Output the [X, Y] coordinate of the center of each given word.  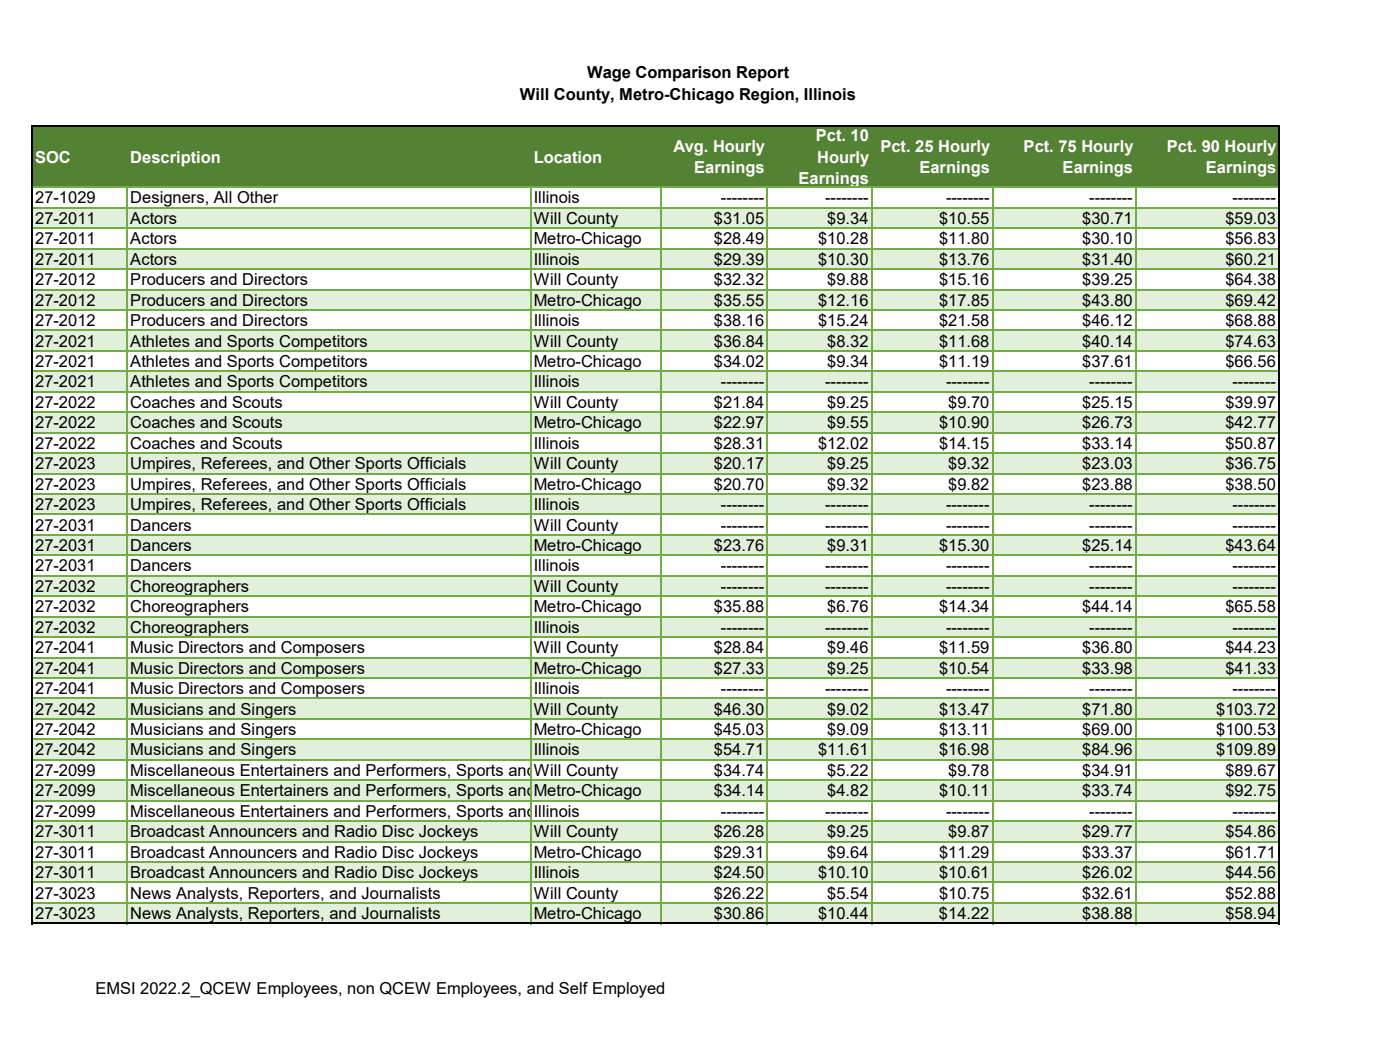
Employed [628, 990]
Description [175, 159]
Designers [167, 200]
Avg [688, 148]
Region [768, 96]
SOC [52, 157]
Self [573, 988]
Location [568, 157]
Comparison [683, 74]
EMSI [115, 988]
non [361, 989]
